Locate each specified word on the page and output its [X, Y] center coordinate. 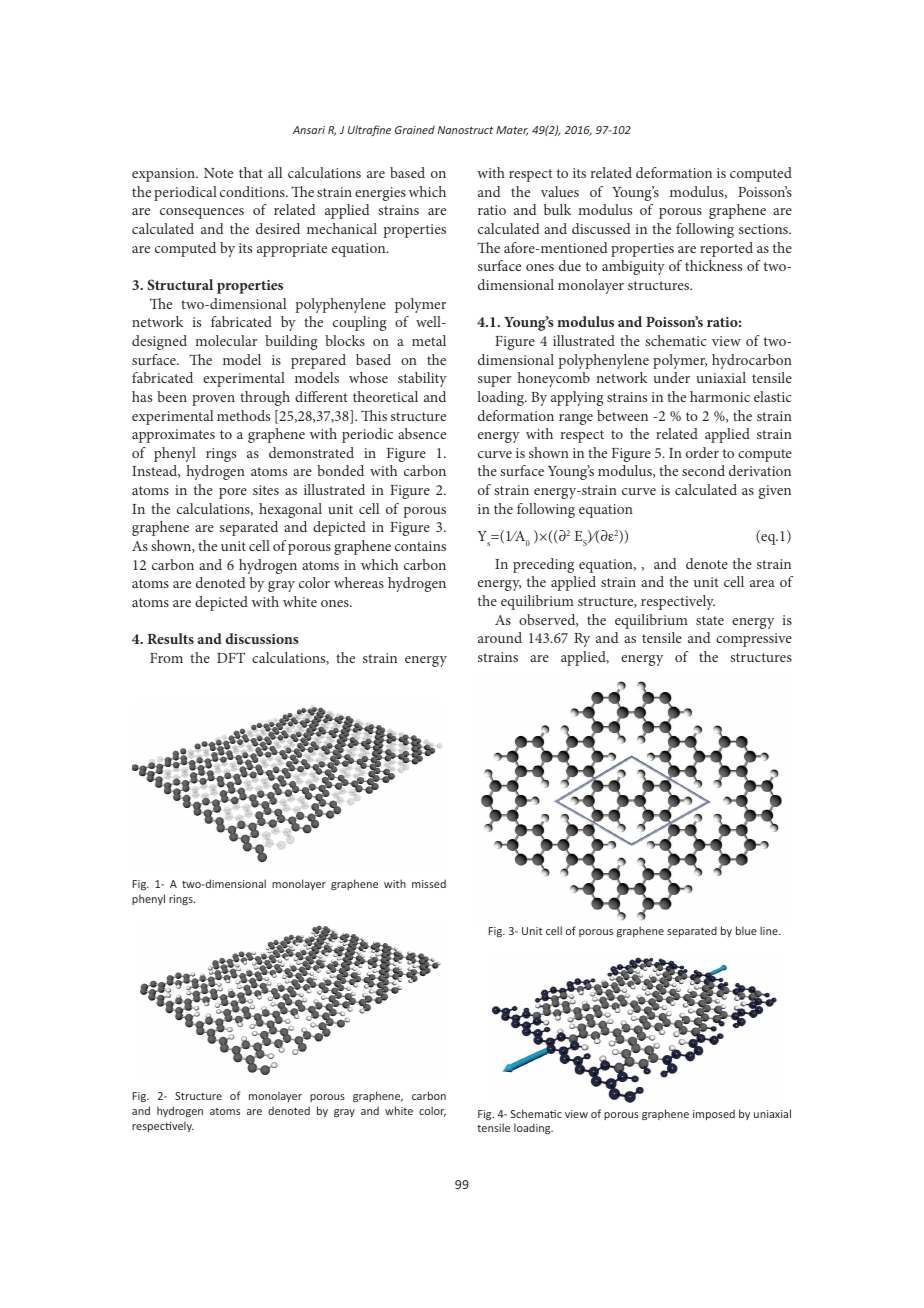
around [500, 637]
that [251, 172]
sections [764, 229]
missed [429, 883]
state [710, 620]
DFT [231, 657]
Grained [415, 130]
